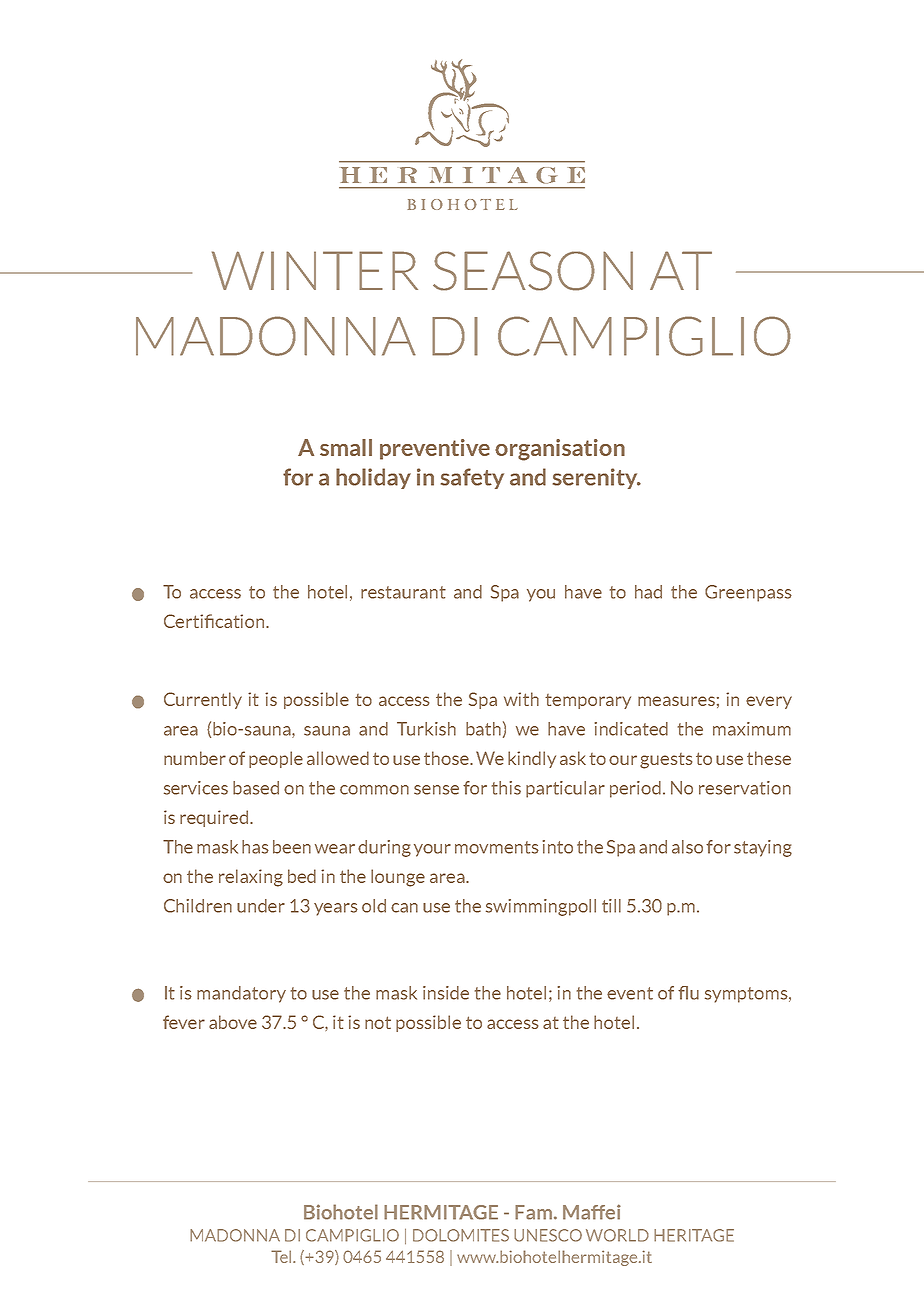 The height and width of the page is (1308, 924). I want to click on can, so click(404, 908).
